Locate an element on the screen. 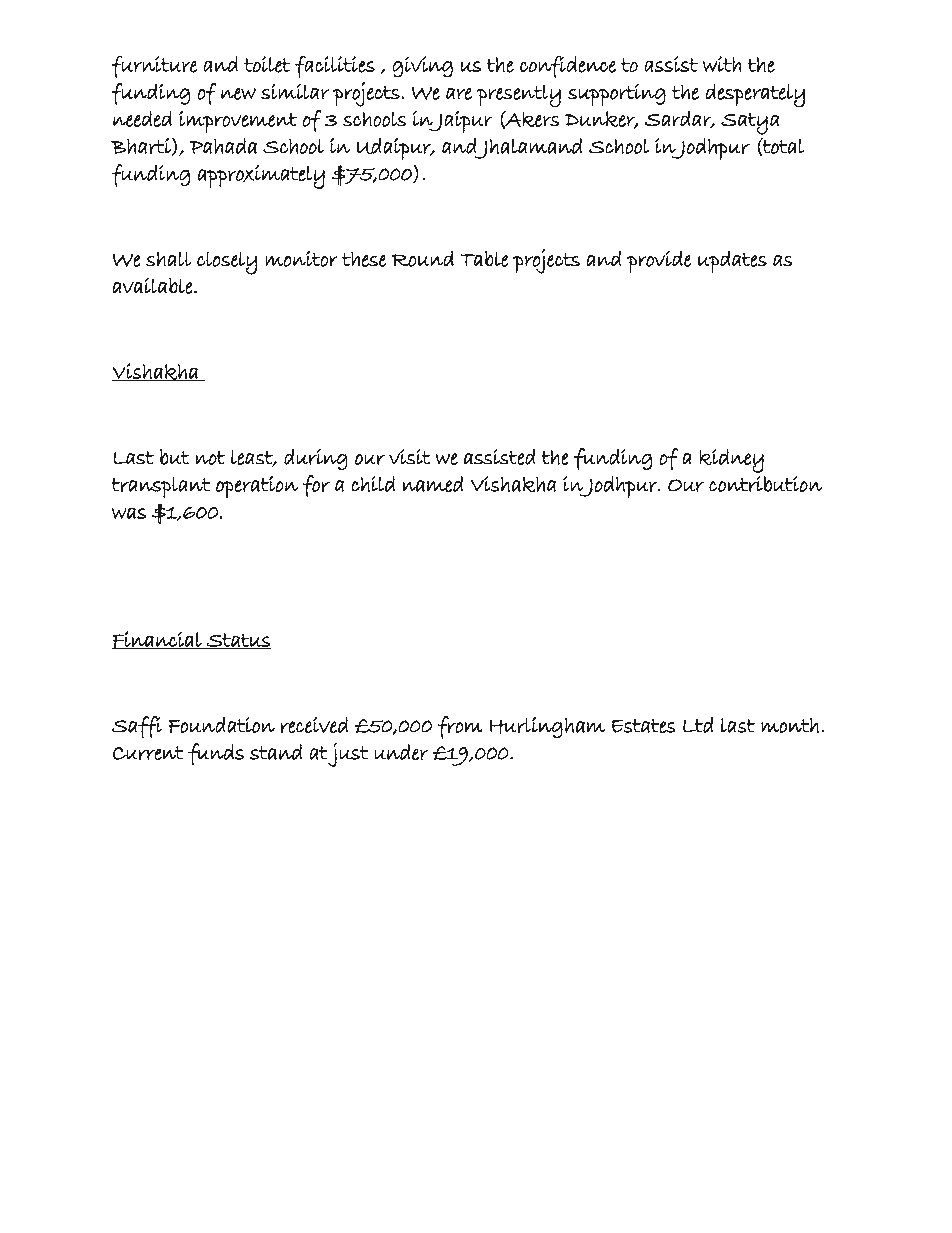  named is located at coordinates (433, 484).
